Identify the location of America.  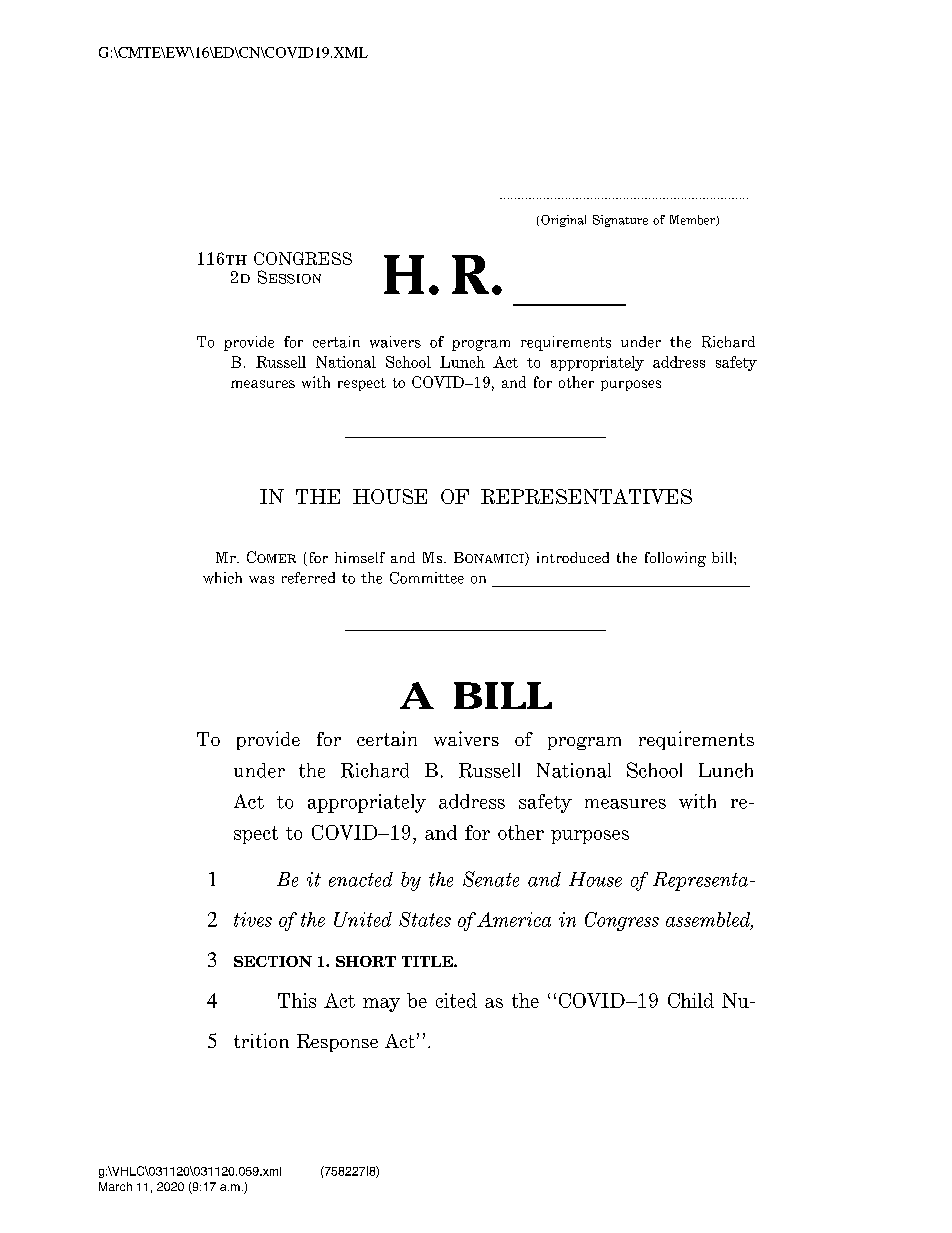
(514, 919).
